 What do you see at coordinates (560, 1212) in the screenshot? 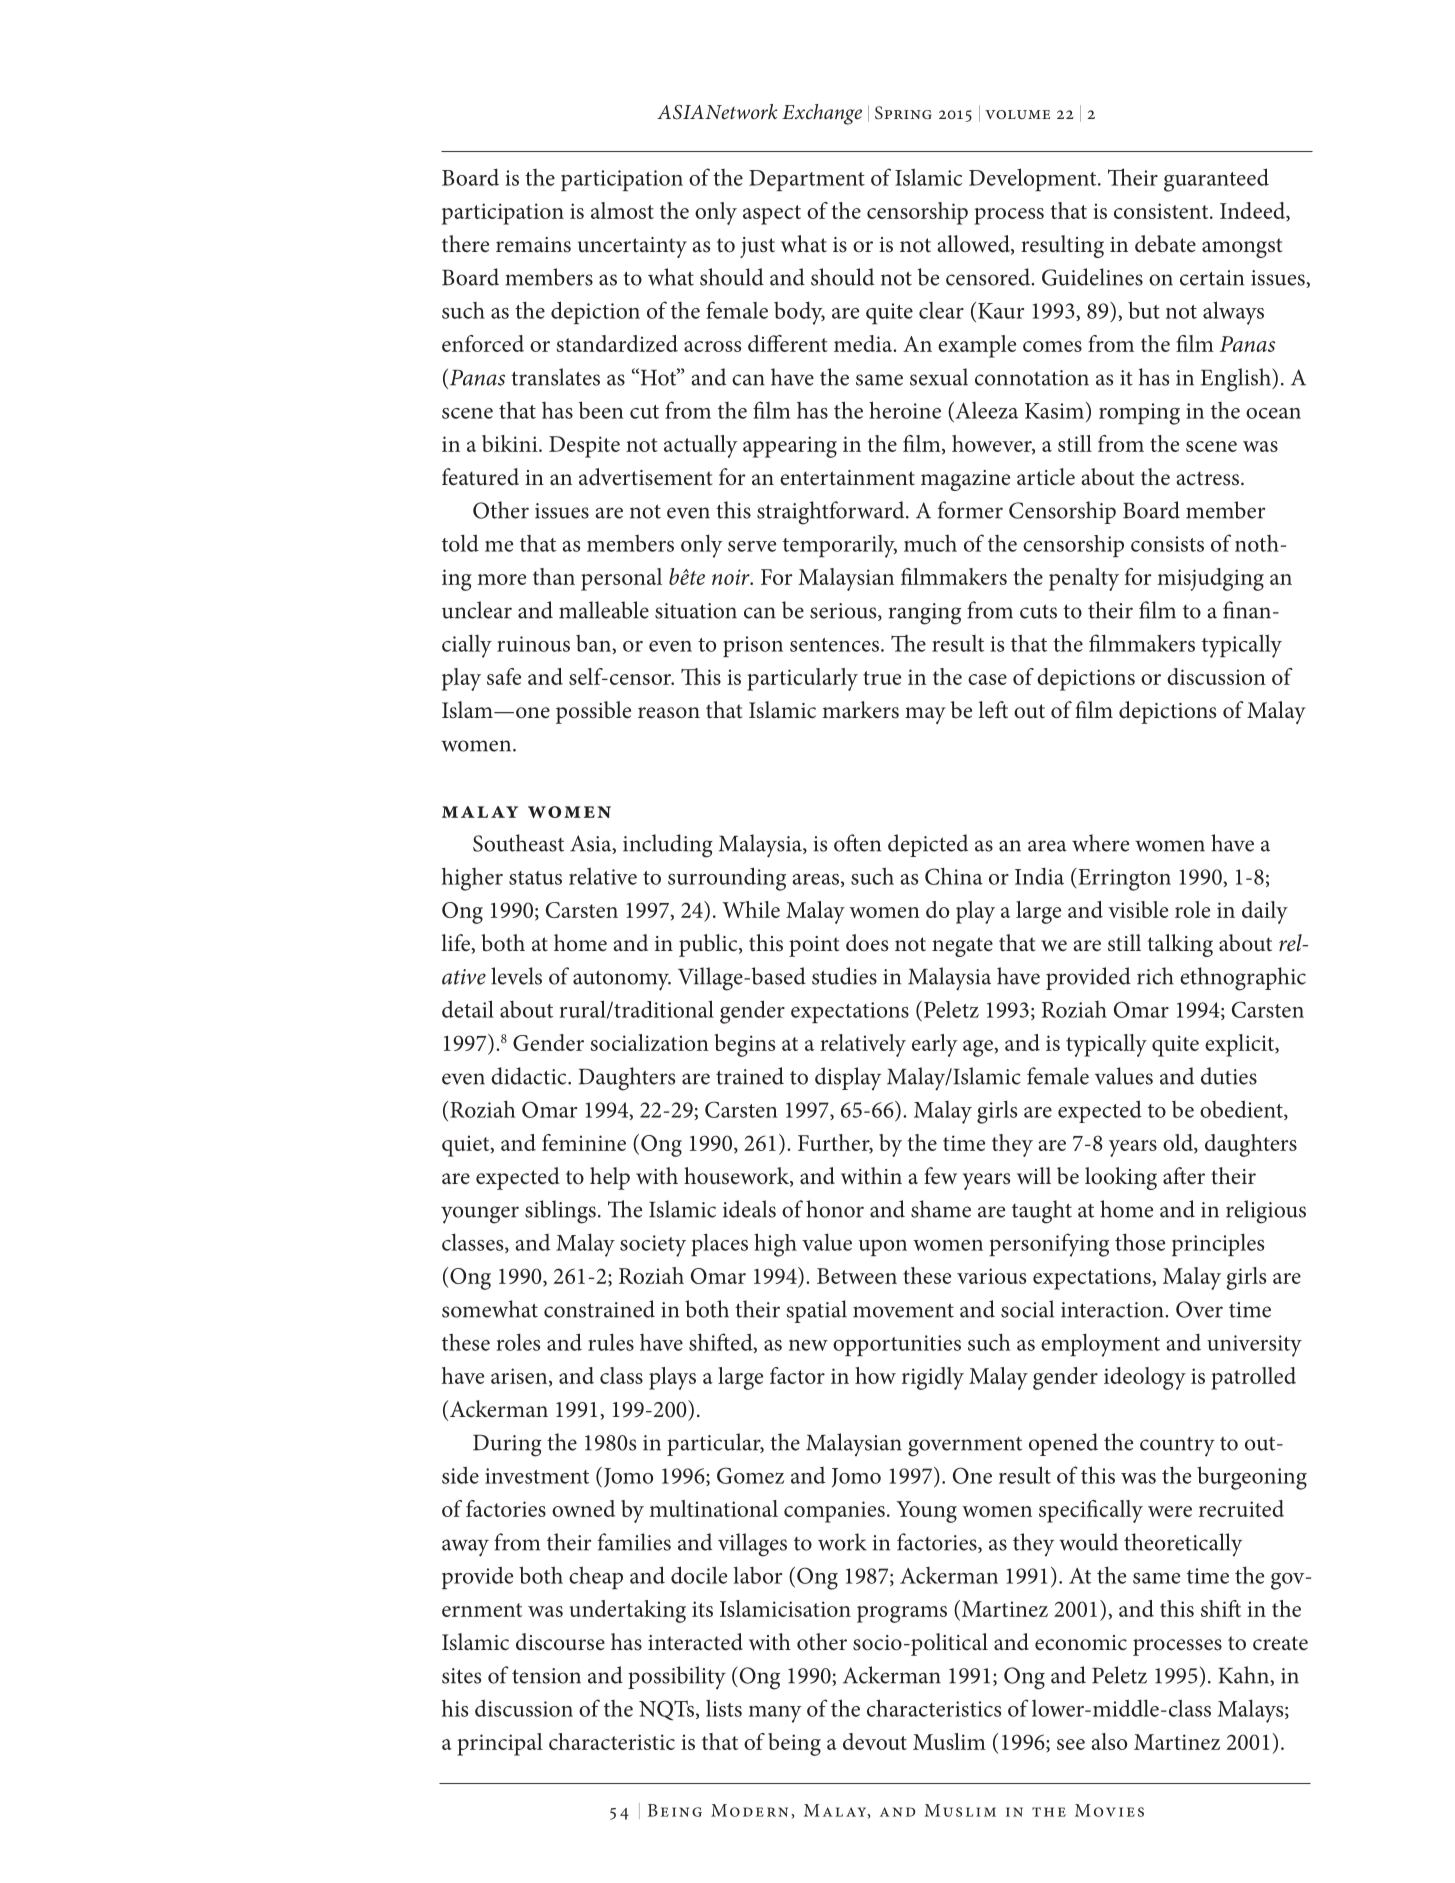
I see `siblings` at bounding box center [560, 1212].
